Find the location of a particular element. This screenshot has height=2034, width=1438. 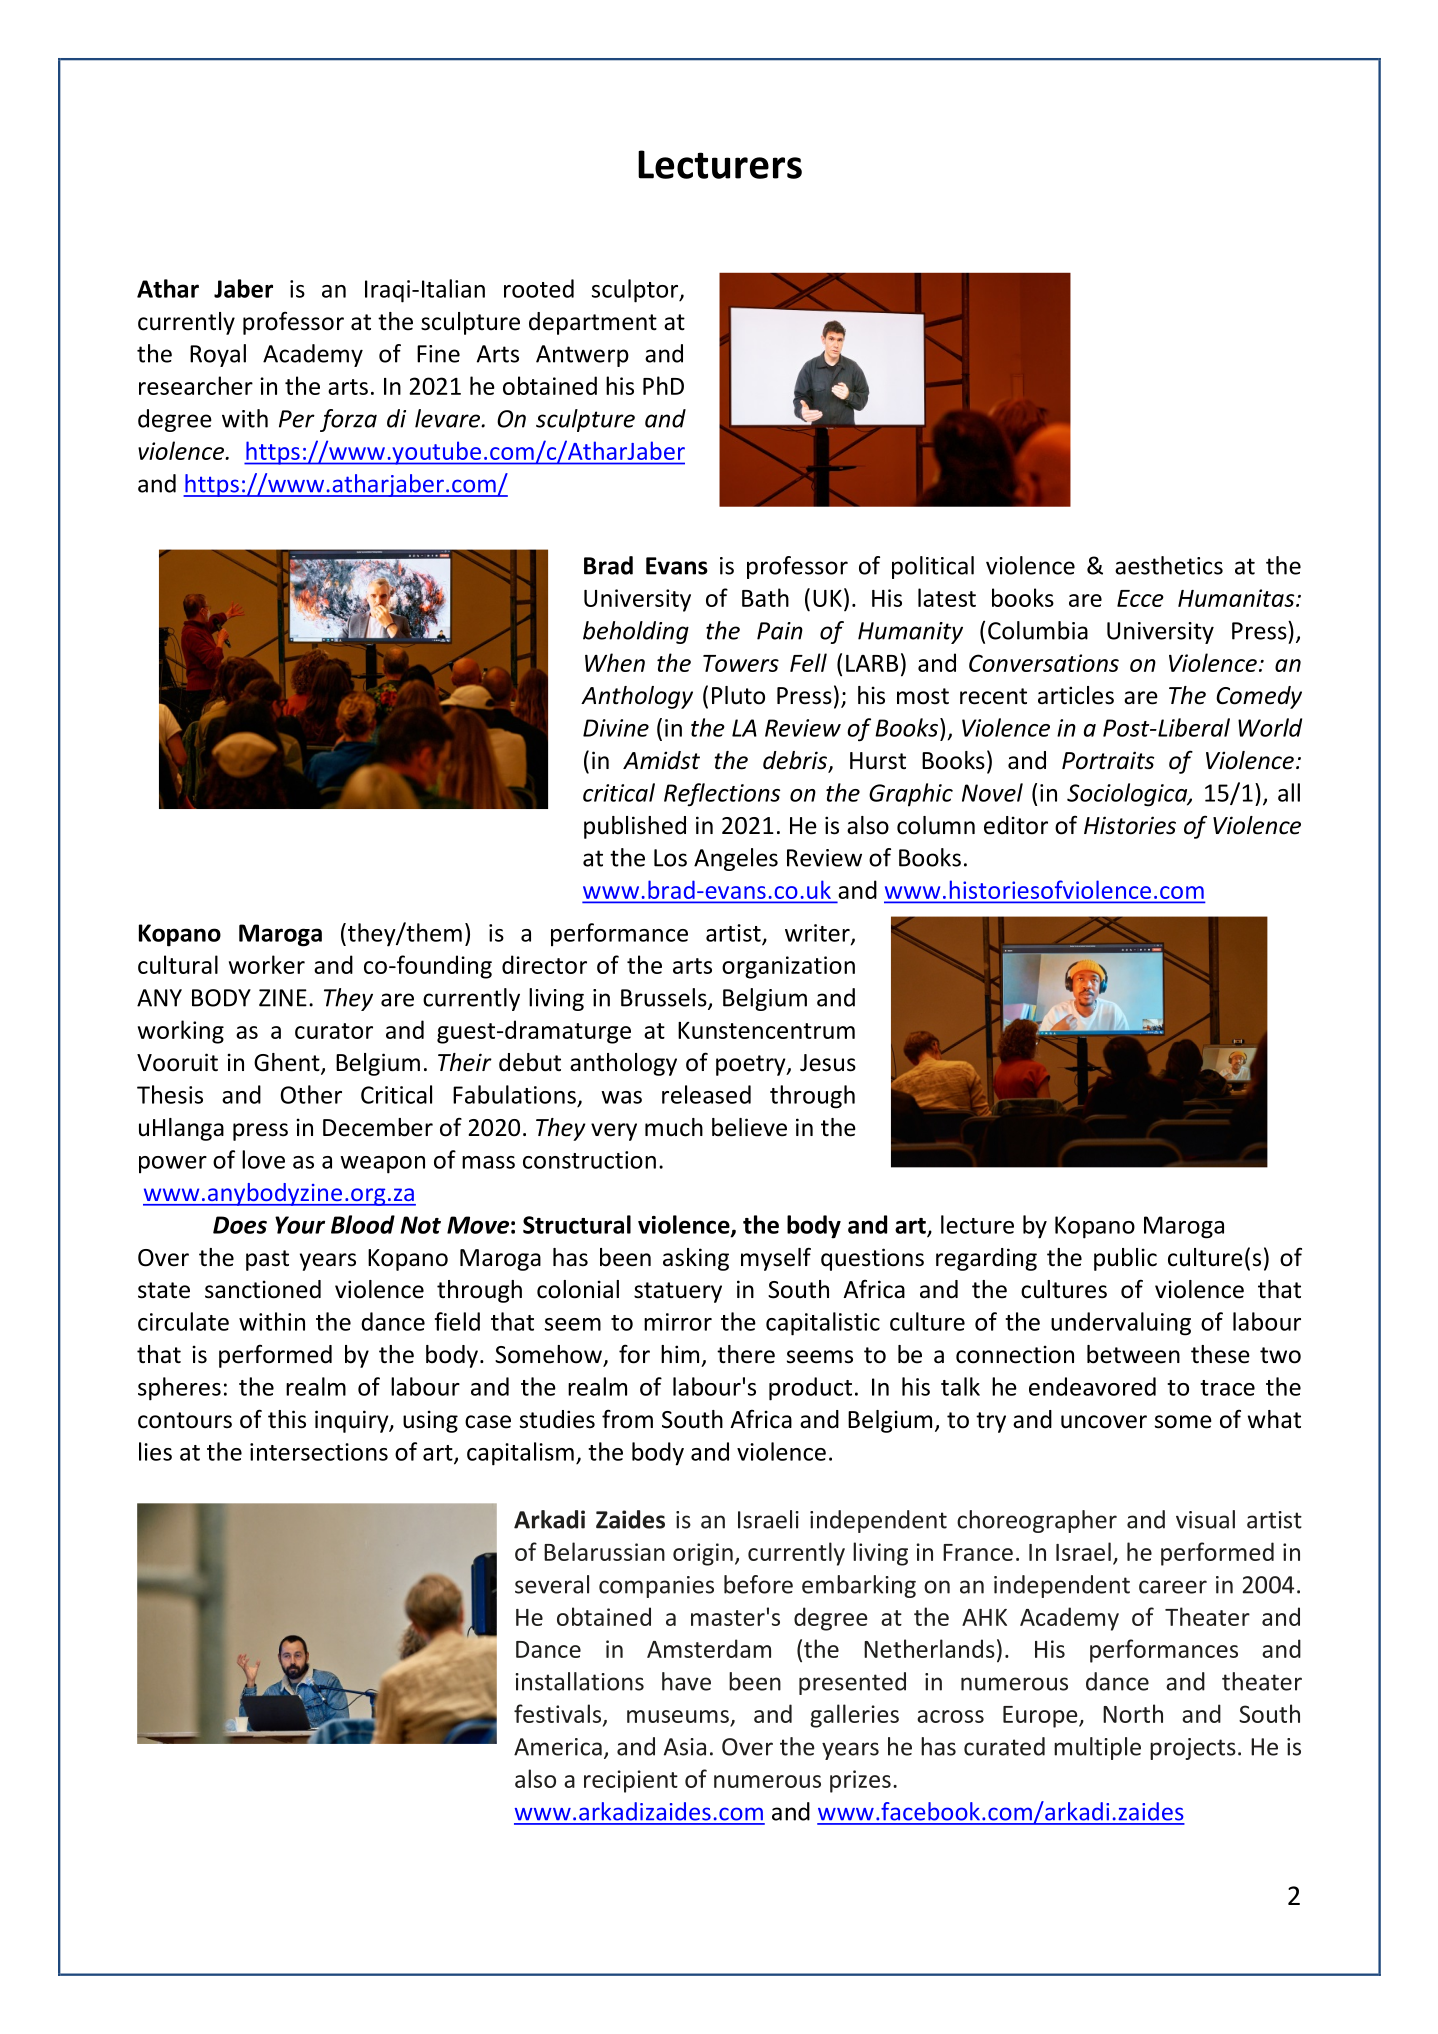

Asia is located at coordinates (685, 1747).
